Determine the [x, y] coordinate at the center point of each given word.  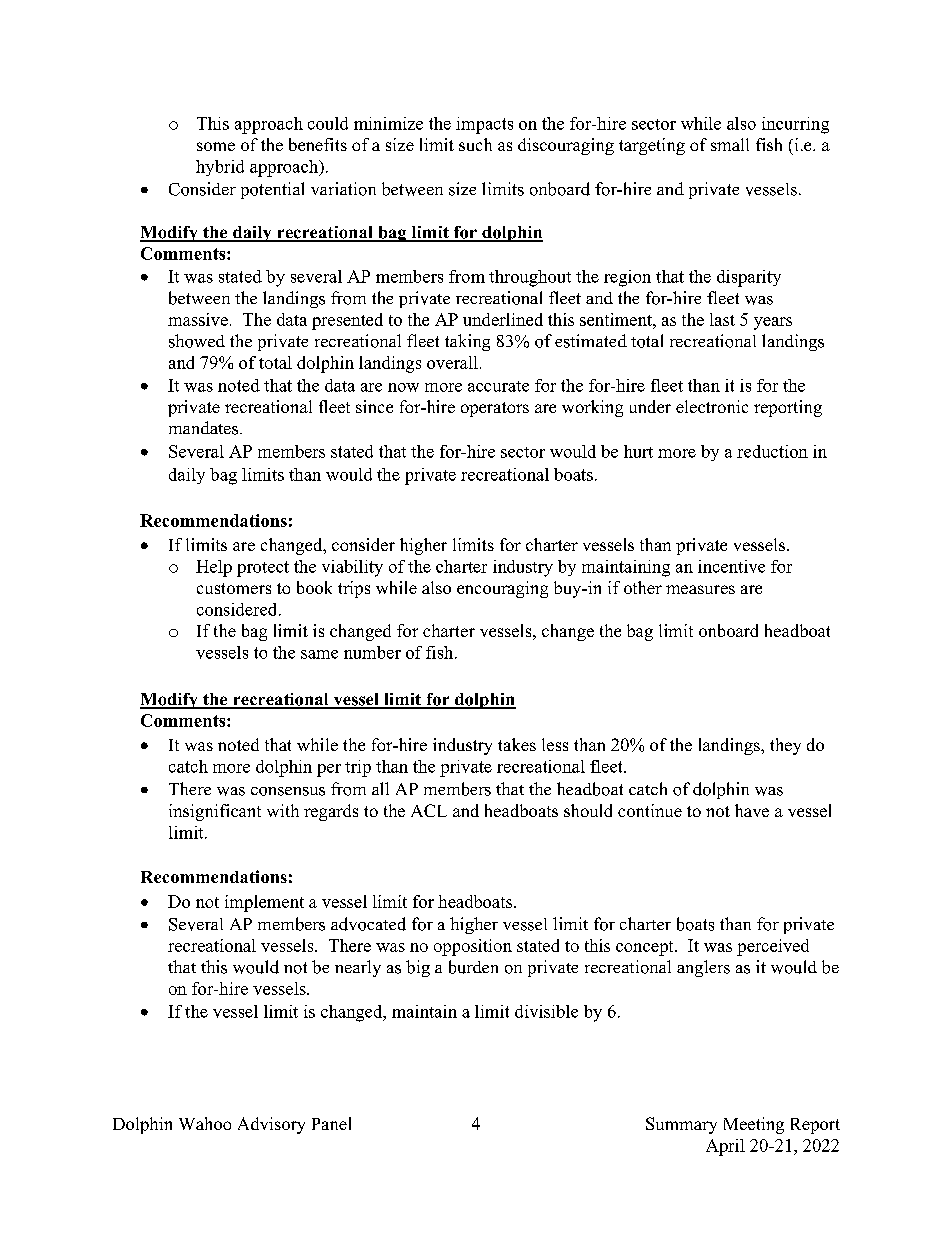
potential [272, 190]
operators [495, 409]
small [730, 144]
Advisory [271, 1125]
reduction [772, 451]
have [752, 810]
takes [517, 744]
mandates [205, 428]
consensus [288, 791]
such [475, 144]
